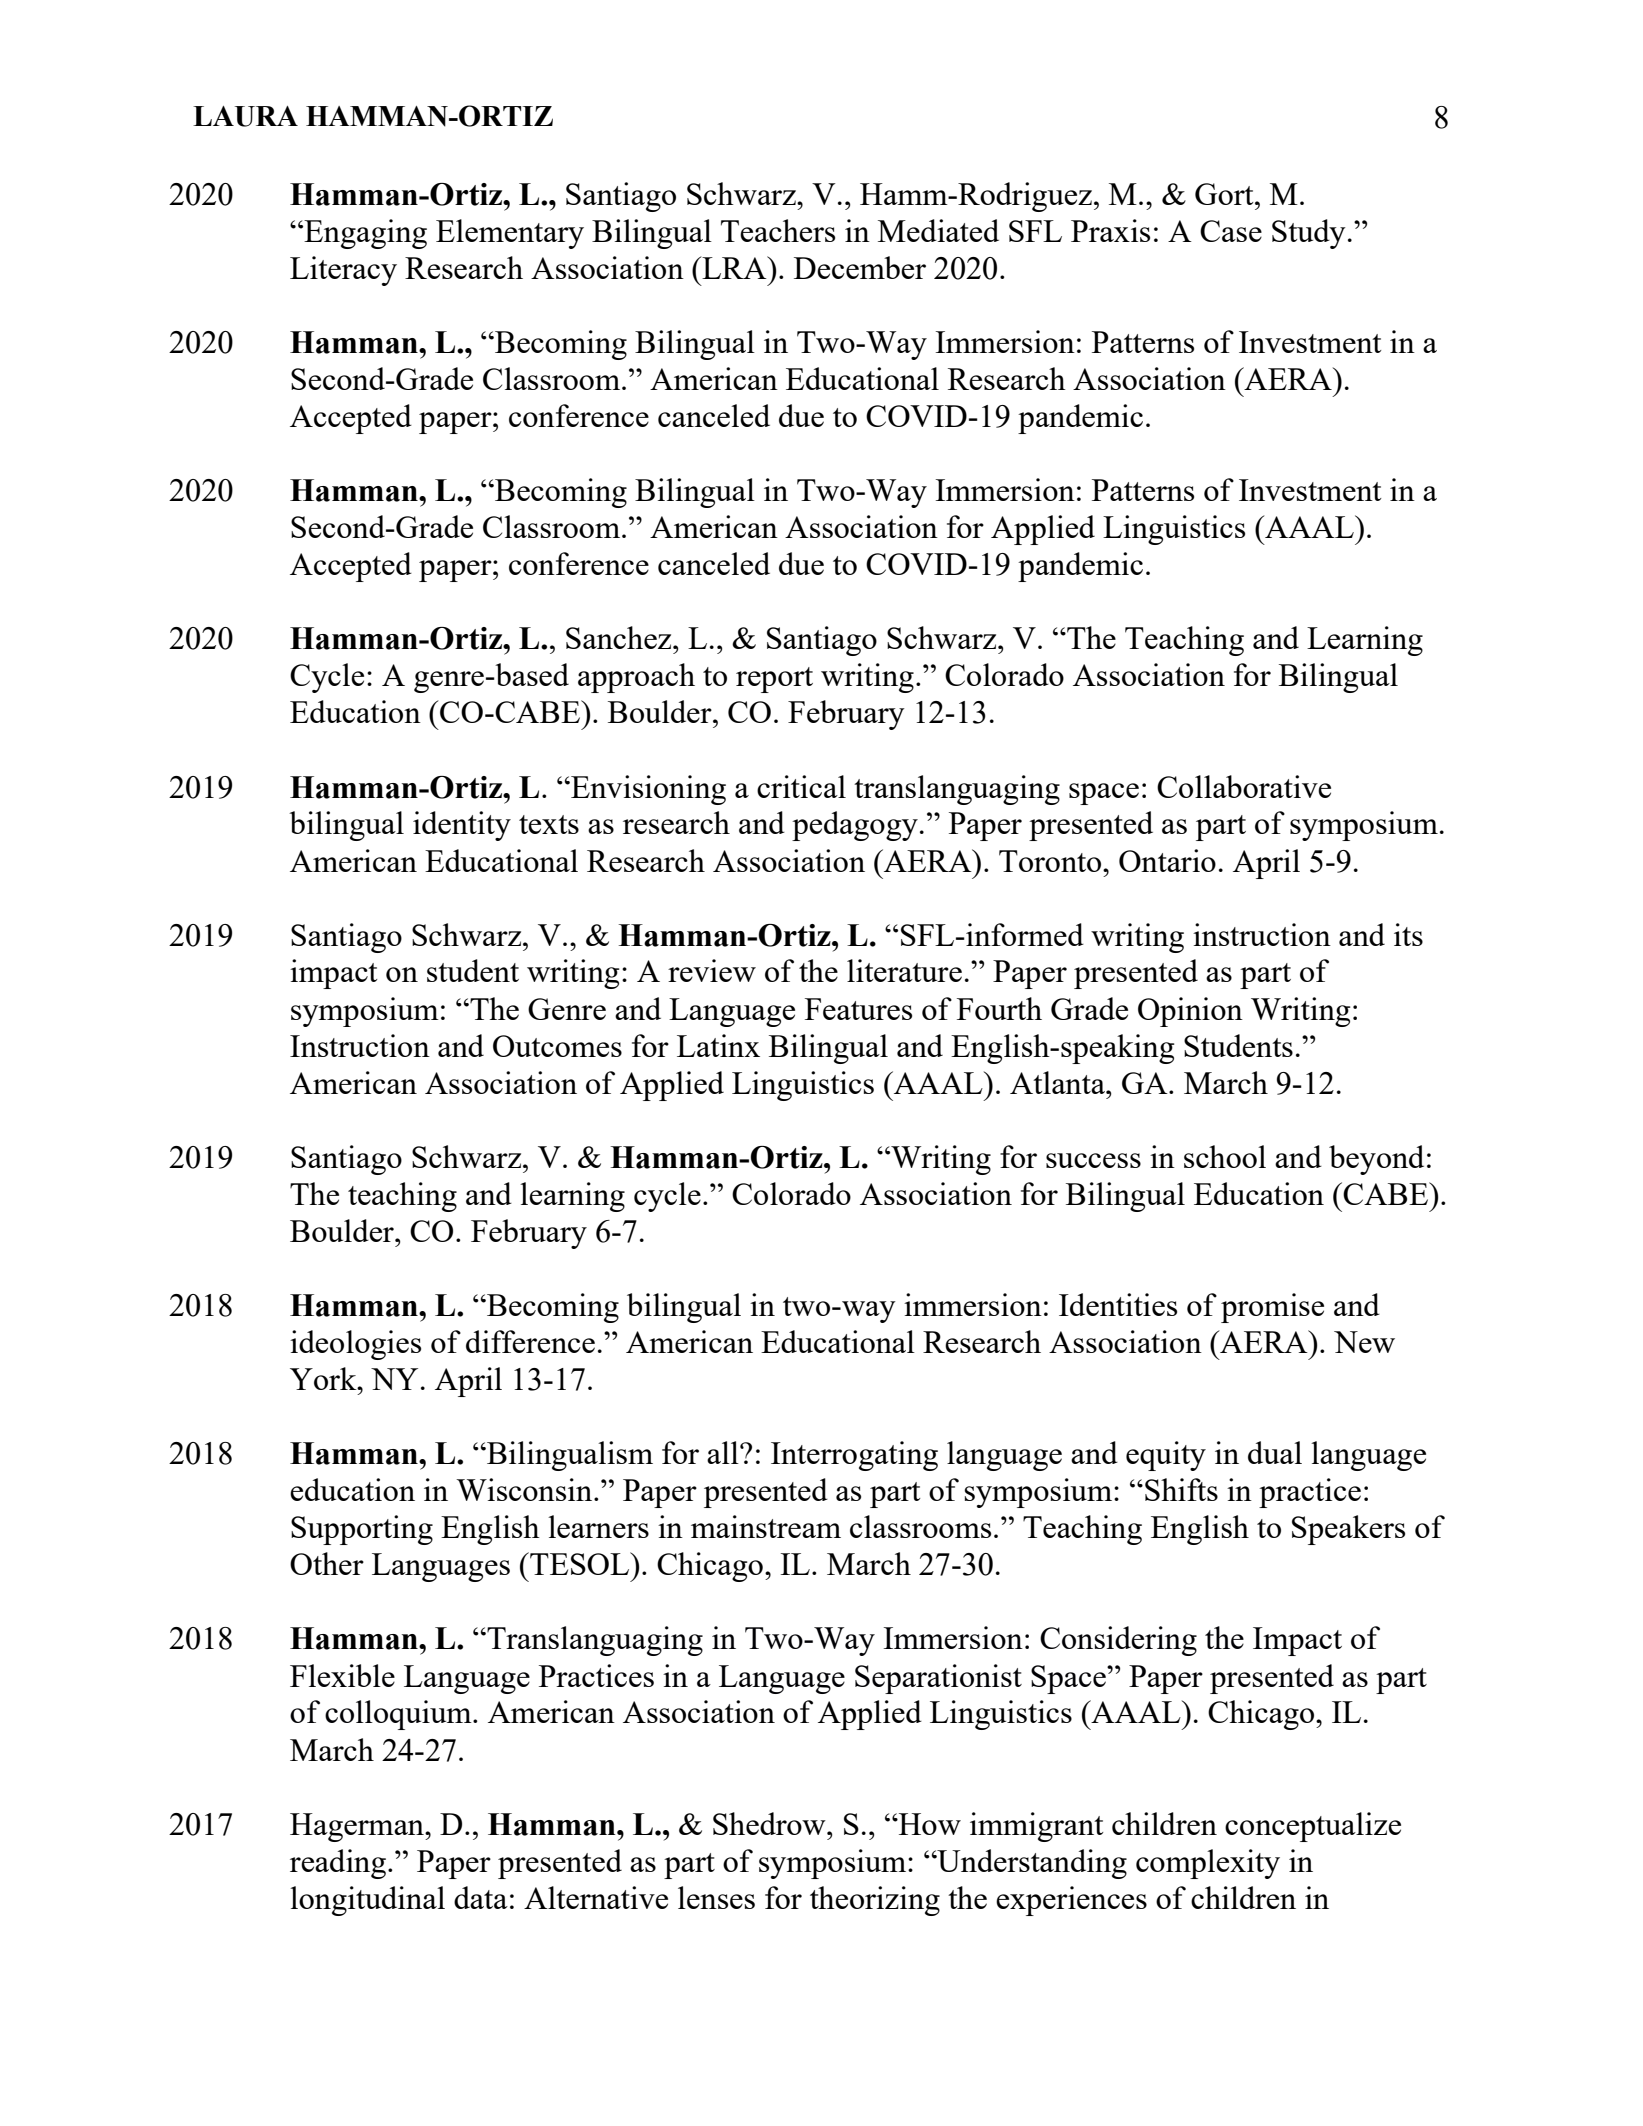 The image size is (1643, 2126). Describe the element at coordinates (1244, 786) in the screenshot. I see `Collaborative` at that location.
